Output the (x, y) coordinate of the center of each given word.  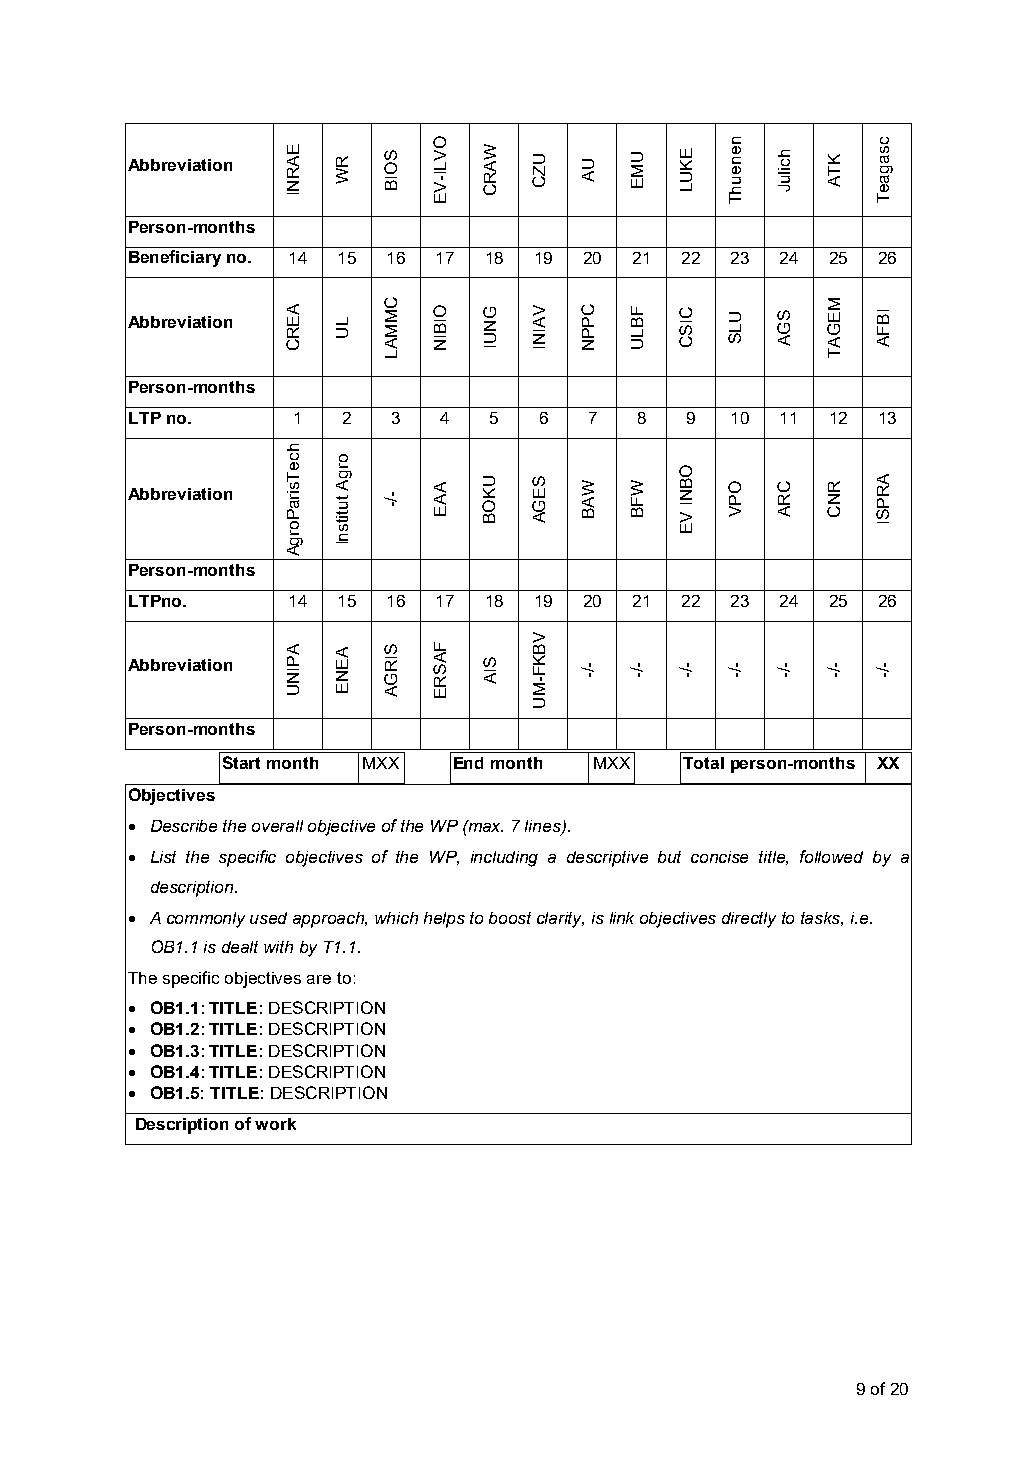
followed (831, 856)
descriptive (607, 859)
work (275, 1124)
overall (277, 826)
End (468, 763)
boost (510, 918)
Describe (184, 826)
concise (719, 857)
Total (703, 763)
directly (749, 920)
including (504, 859)
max (485, 826)
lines (544, 827)
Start (241, 762)
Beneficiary (175, 258)
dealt (240, 947)
